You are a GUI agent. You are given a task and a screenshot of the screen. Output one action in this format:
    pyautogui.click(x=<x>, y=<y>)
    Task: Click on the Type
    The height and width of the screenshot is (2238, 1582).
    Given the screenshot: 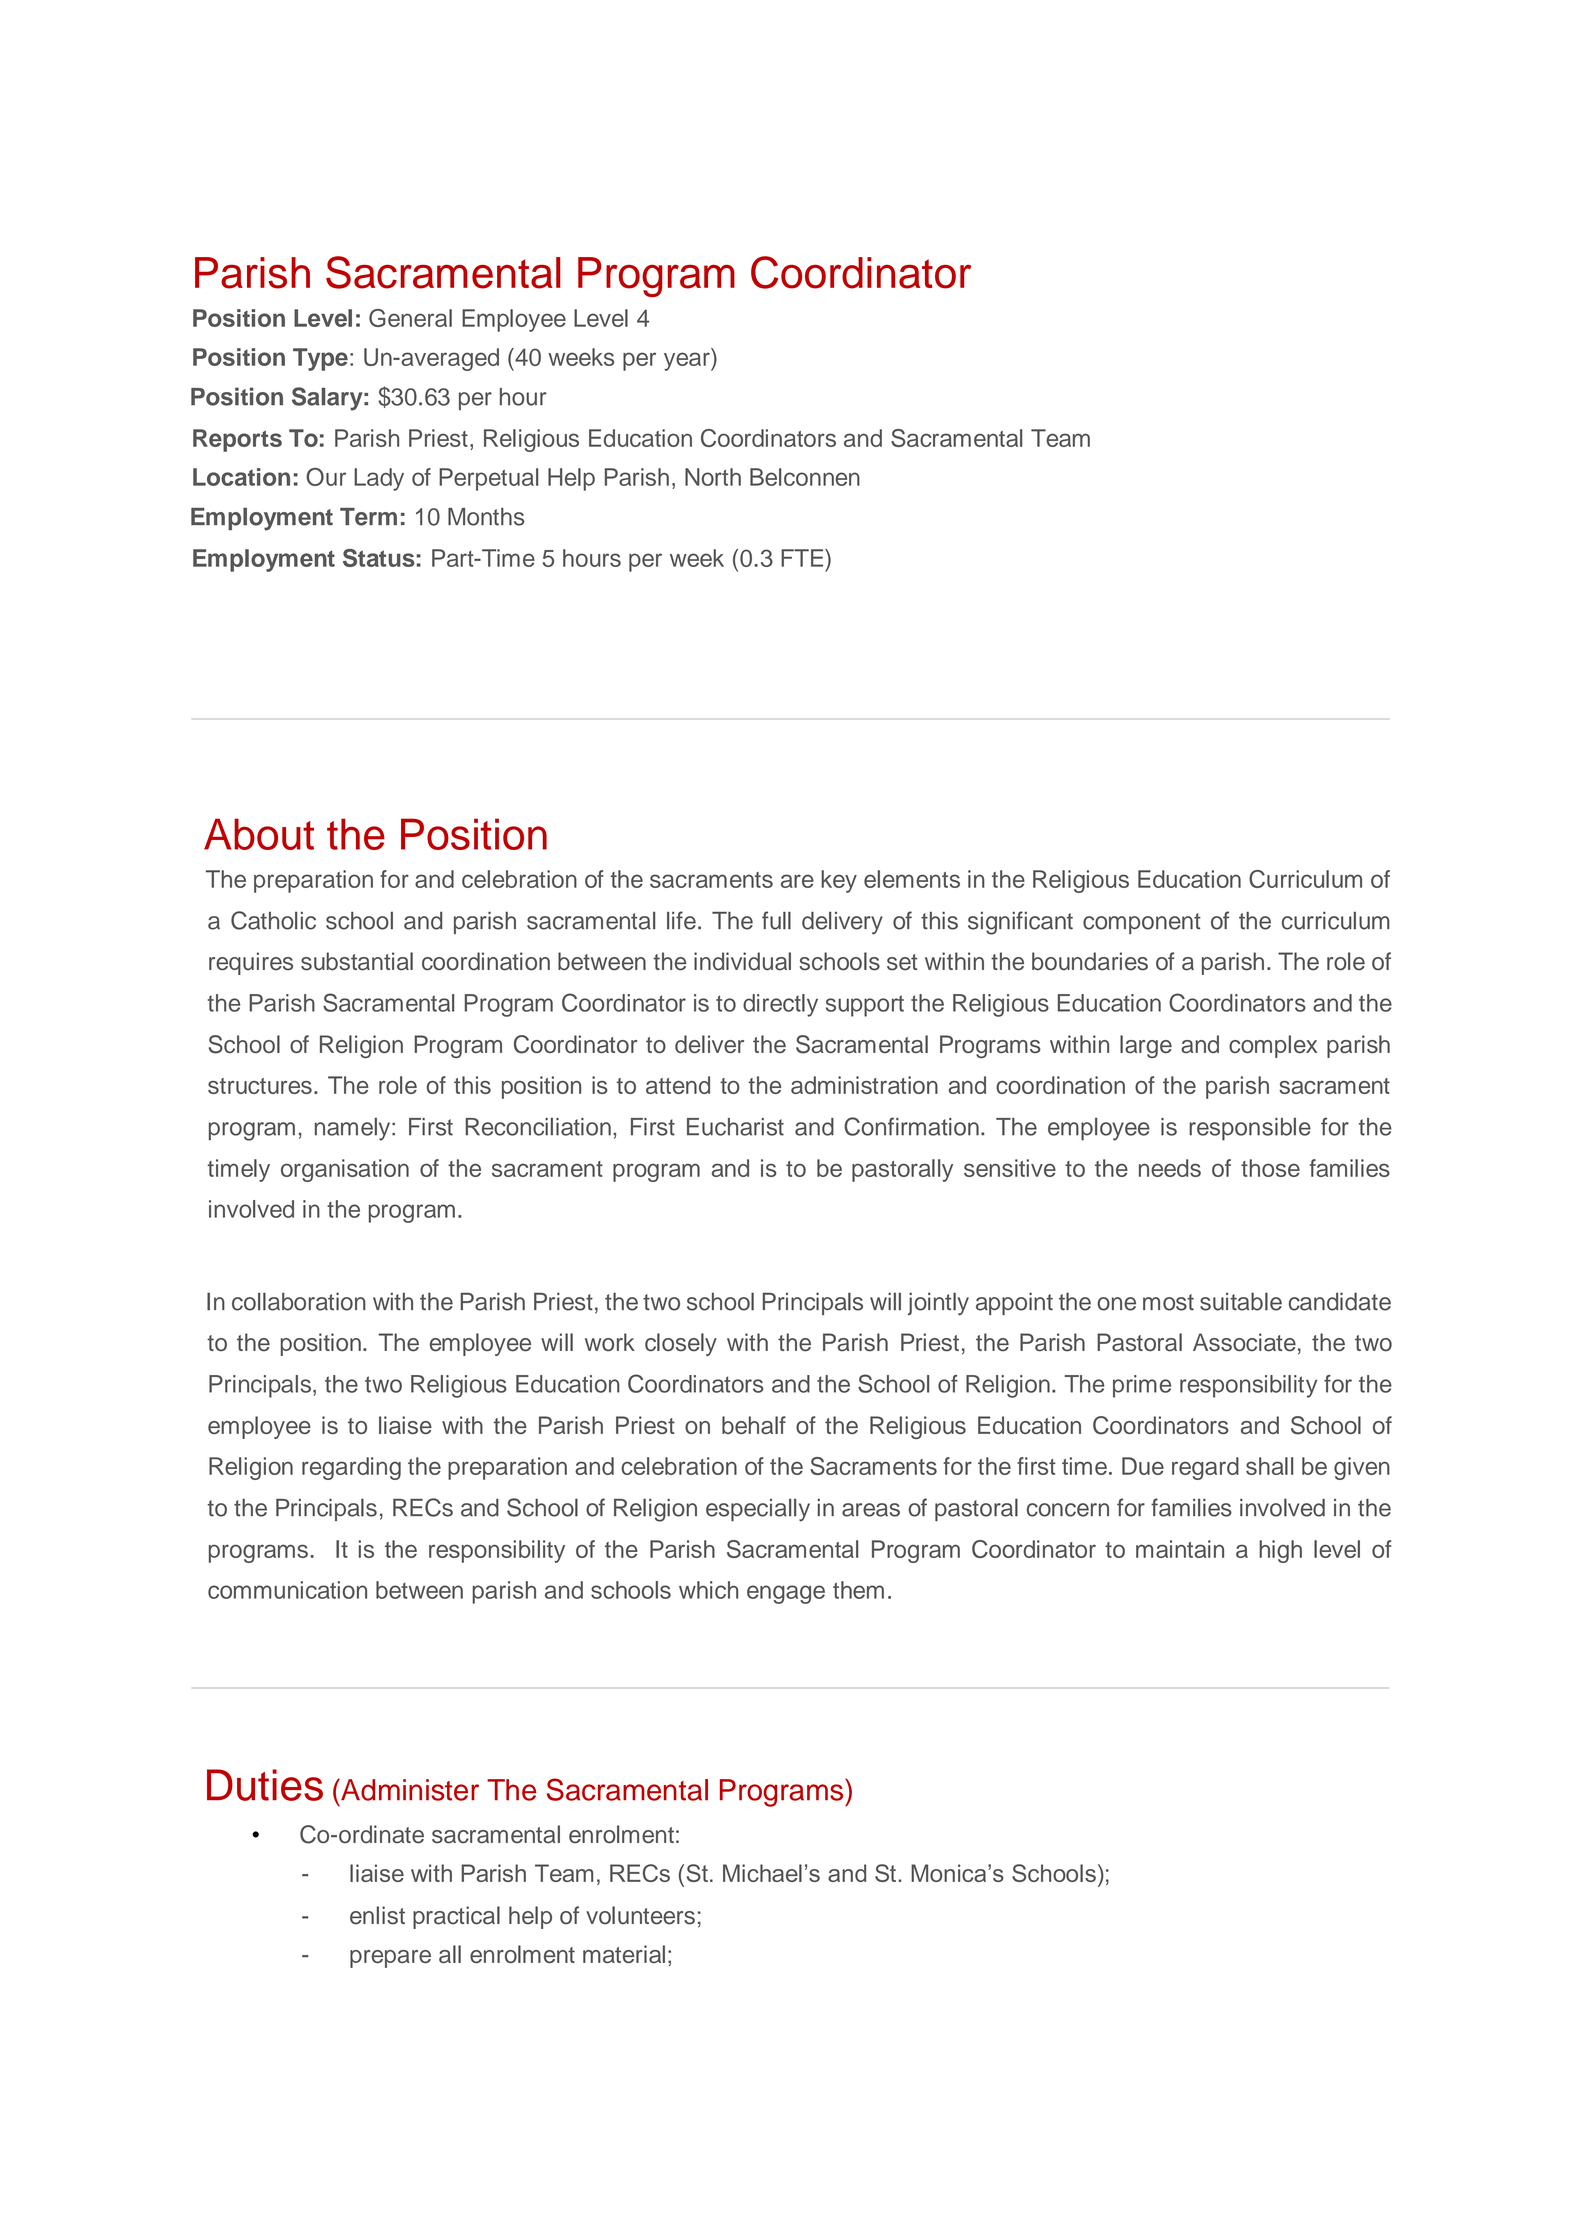 What is the action you would take?
    pyautogui.click(x=320, y=359)
